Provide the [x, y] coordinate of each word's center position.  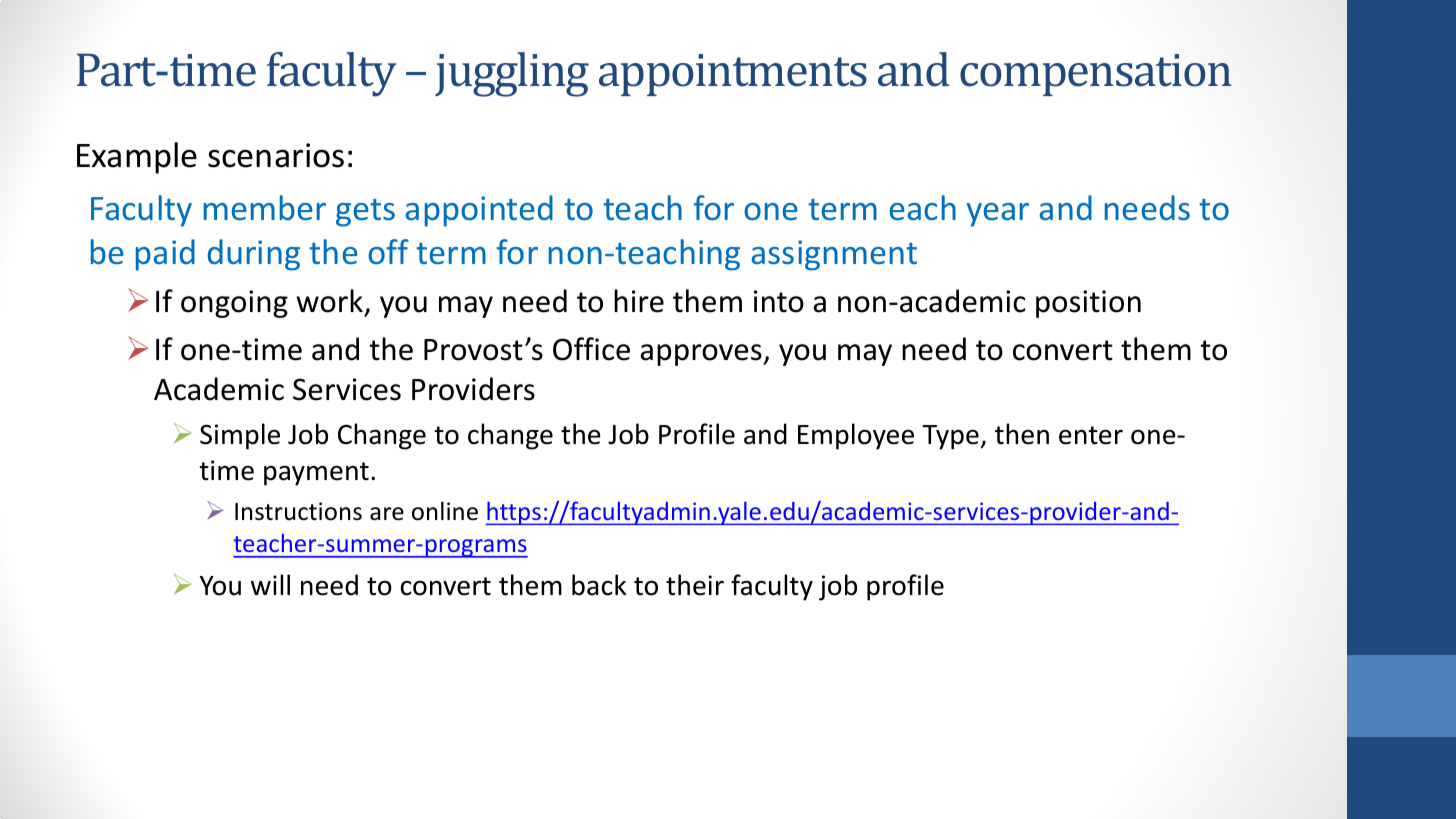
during [254, 255]
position [1088, 304]
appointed [479, 211]
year [998, 215]
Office [591, 349]
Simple [240, 436]
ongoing [234, 304]
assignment [834, 255]
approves [702, 355]
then [1022, 434]
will [270, 584]
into [779, 301]
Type [950, 437]
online [445, 511]
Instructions [298, 511]
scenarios [276, 155]
